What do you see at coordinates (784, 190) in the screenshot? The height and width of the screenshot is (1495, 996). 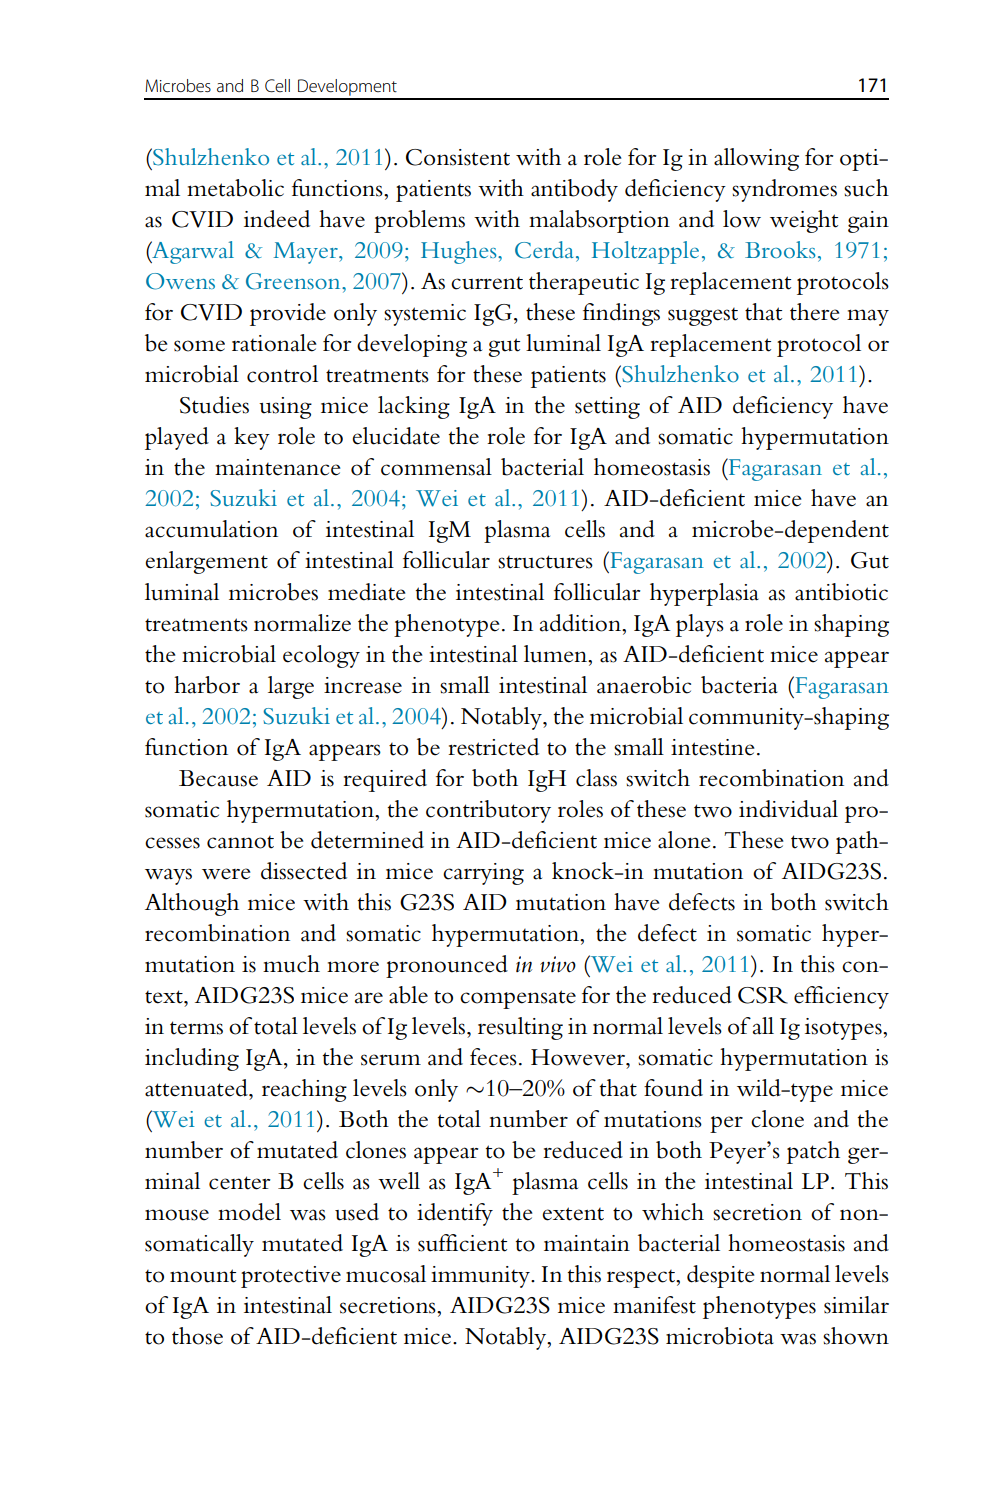 I see `syndromes` at bounding box center [784, 190].
